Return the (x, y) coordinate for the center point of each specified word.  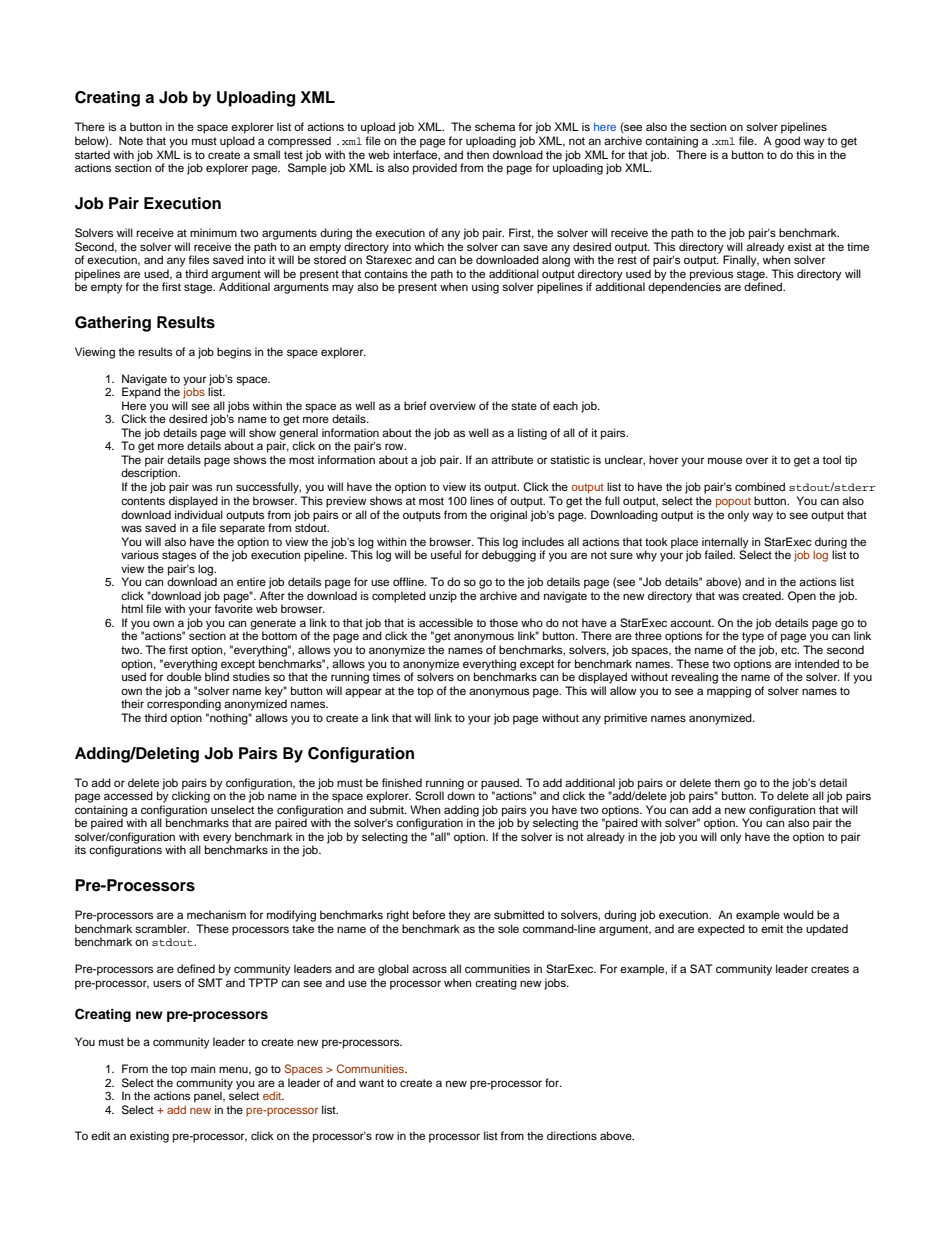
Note (131, 140)
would (798, 914)
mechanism (216, 914)
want (371, 1083)
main (203, 1068)
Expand (141, 392)
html (132, 608)
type (753, 637)
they (459, 916)
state (524, 406)
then (477, 154)
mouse (725, 460)
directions (572, 1135)
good (787, 142)
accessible (446, 622)
